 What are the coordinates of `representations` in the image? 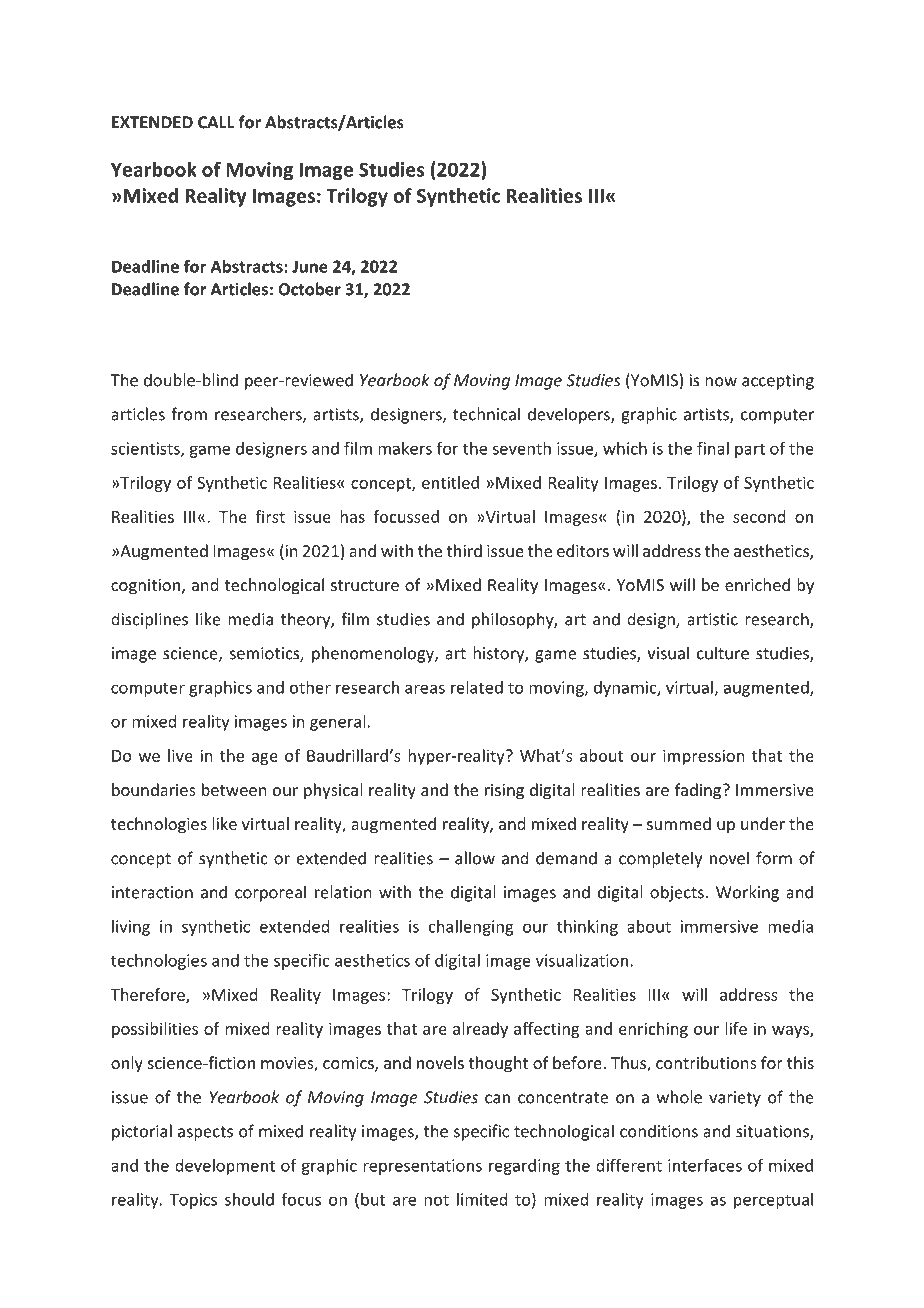 It's located at (422, 1167).
